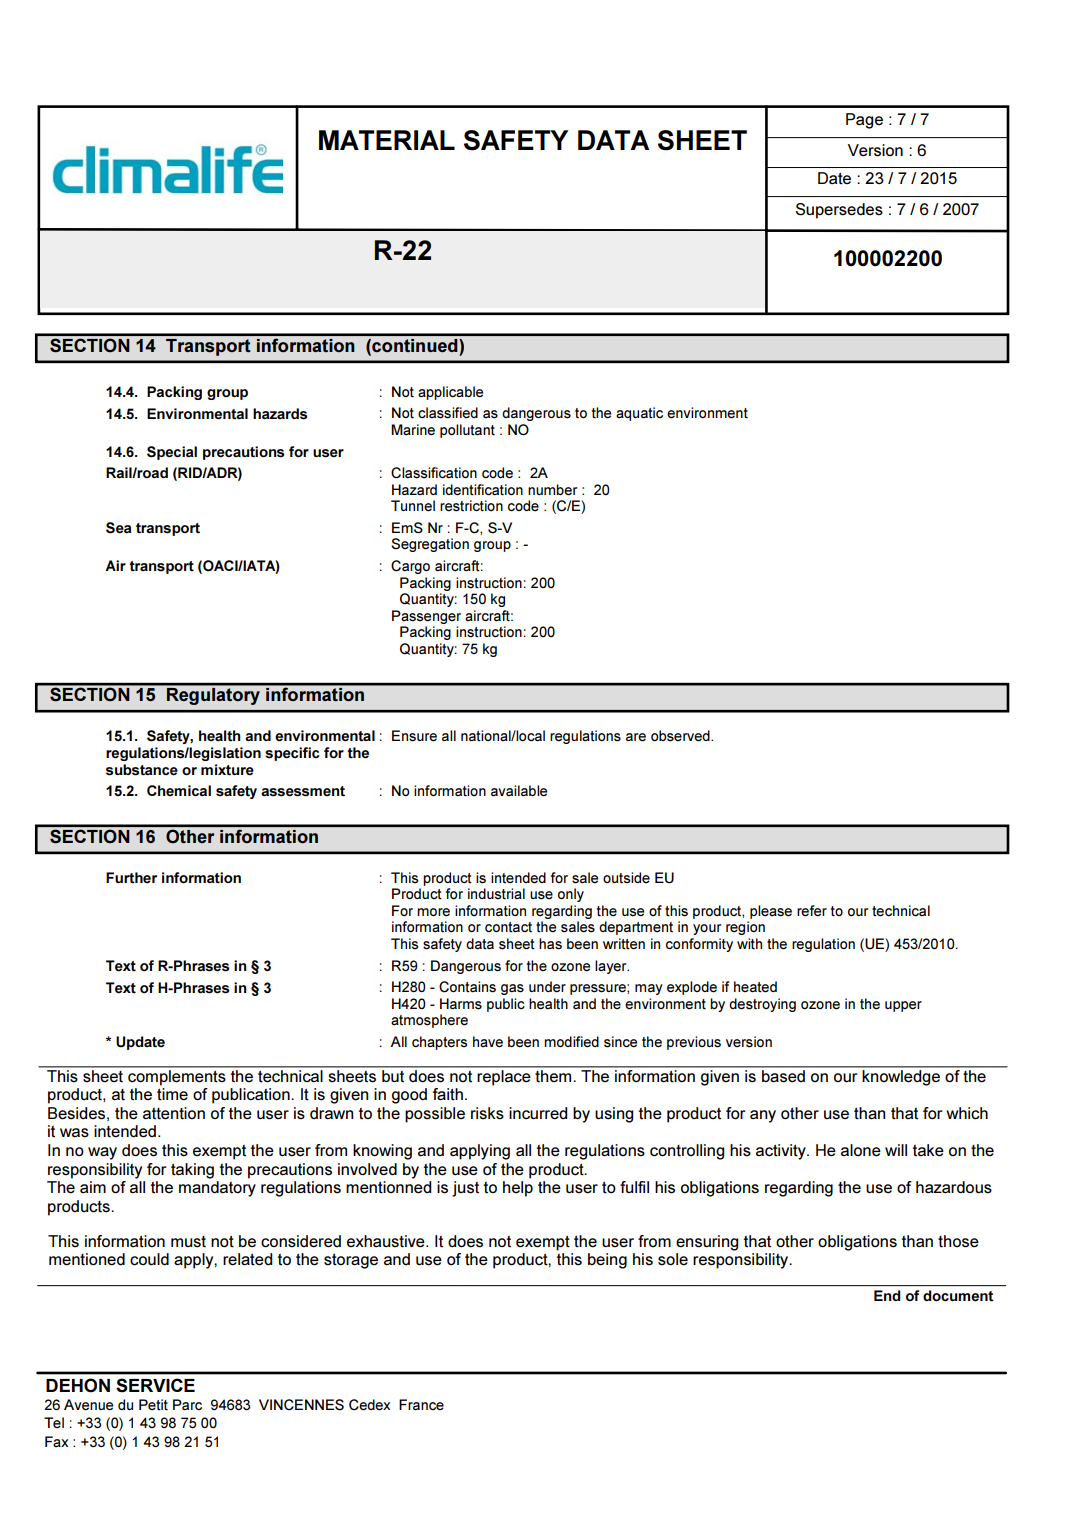 This document has width=1083, height=1532. I want to click on time, so click(172, 1094).
